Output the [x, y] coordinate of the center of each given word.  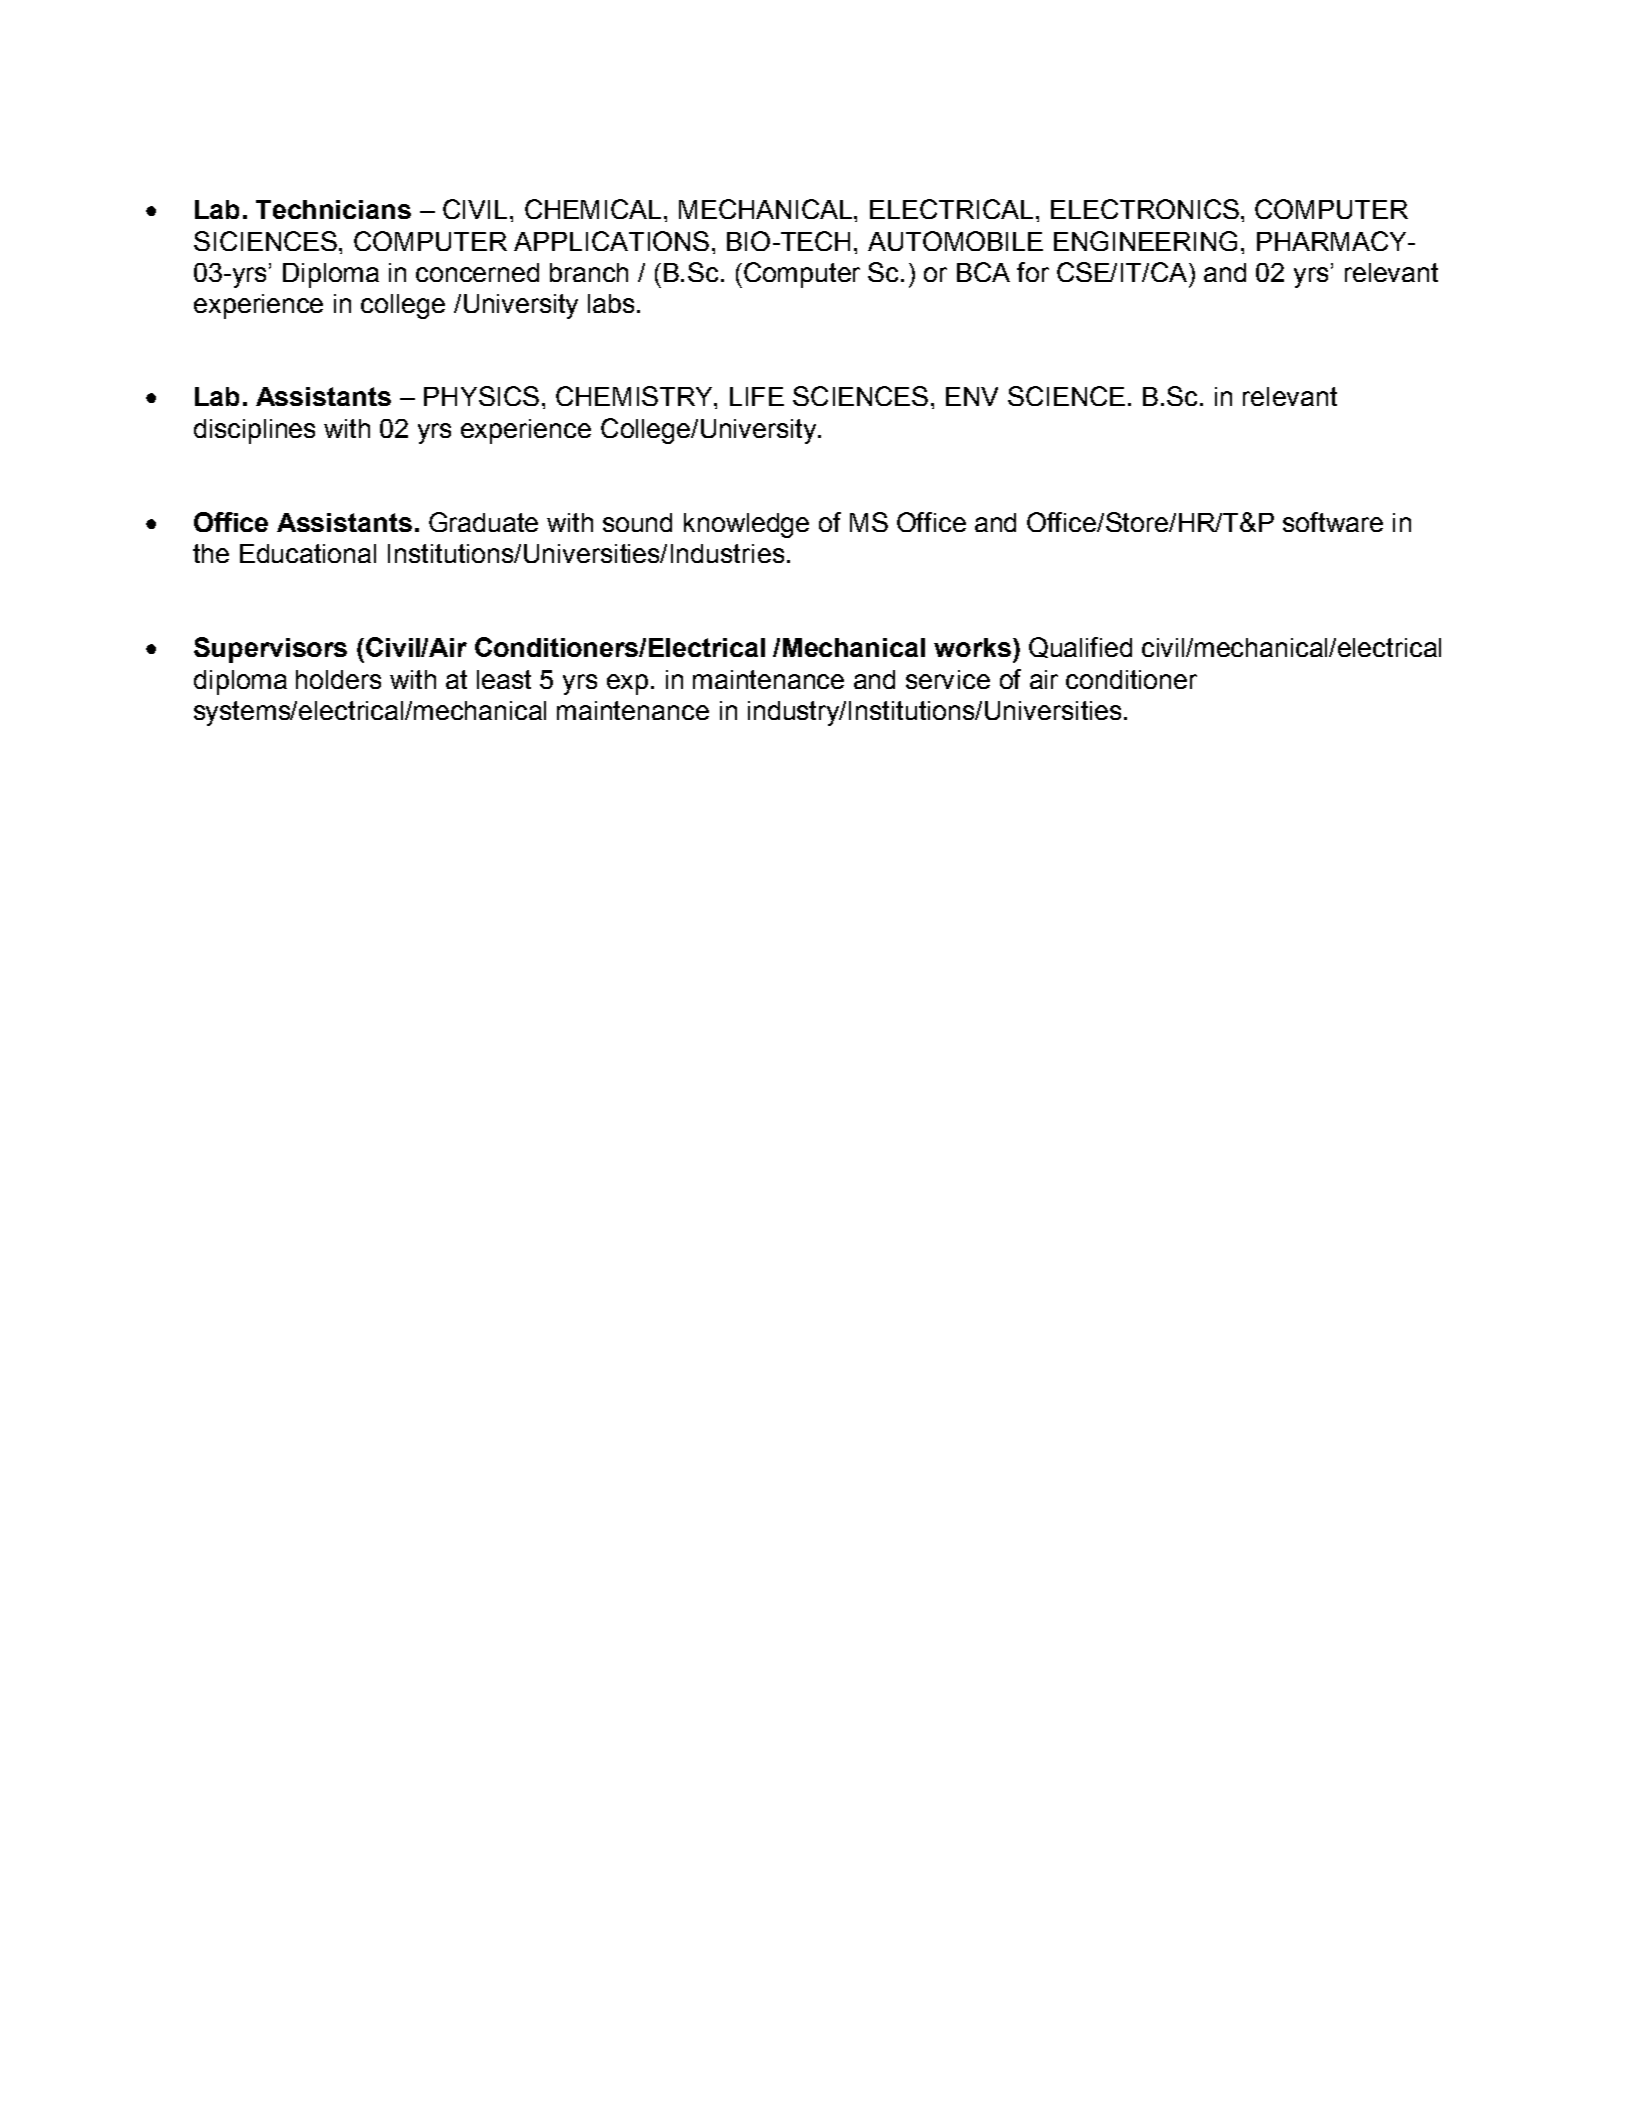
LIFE [757, 396]
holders [338, 679]
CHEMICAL [593, 209]
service [948, 679]
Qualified [1080, 647]
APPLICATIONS [611, 241]
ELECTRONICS [1145, 209]
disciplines [254, 431]
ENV [972, 396]
